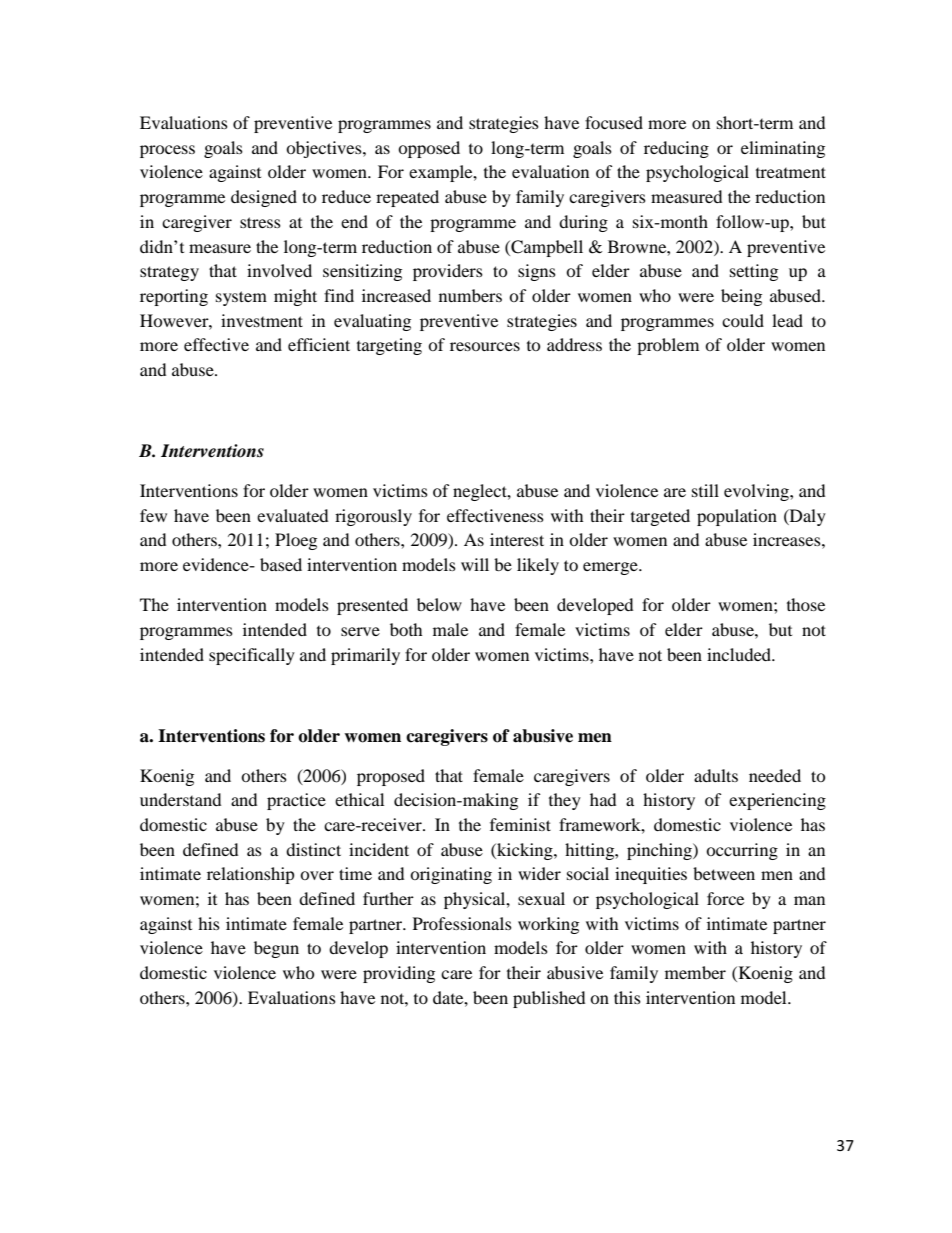  I want to click on resources, so click(485, 346).
